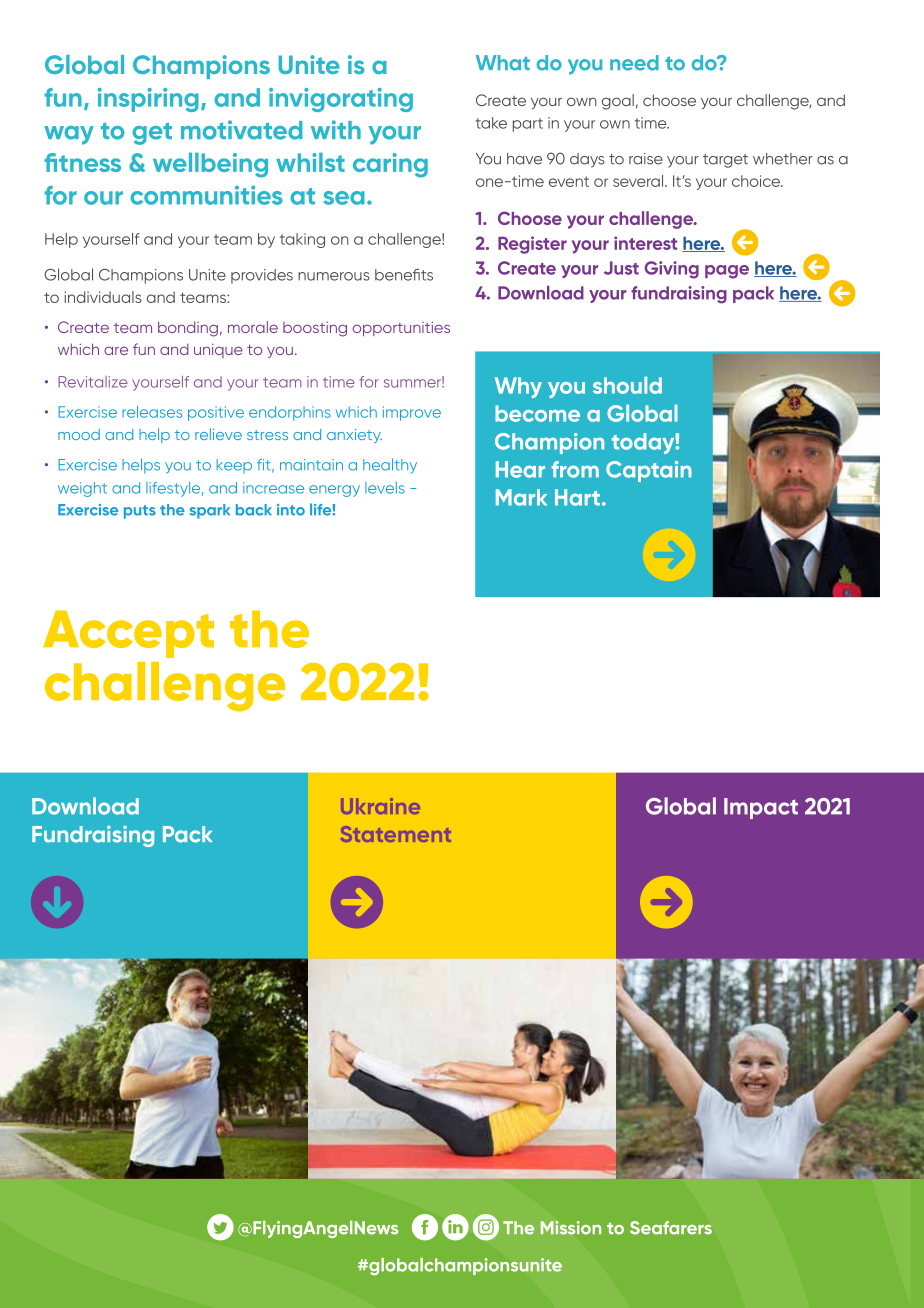 This screenshot has height=1308, width=924. Describe the element at coordinates (634, 63) in the screenshot. I see `need` at that location.
